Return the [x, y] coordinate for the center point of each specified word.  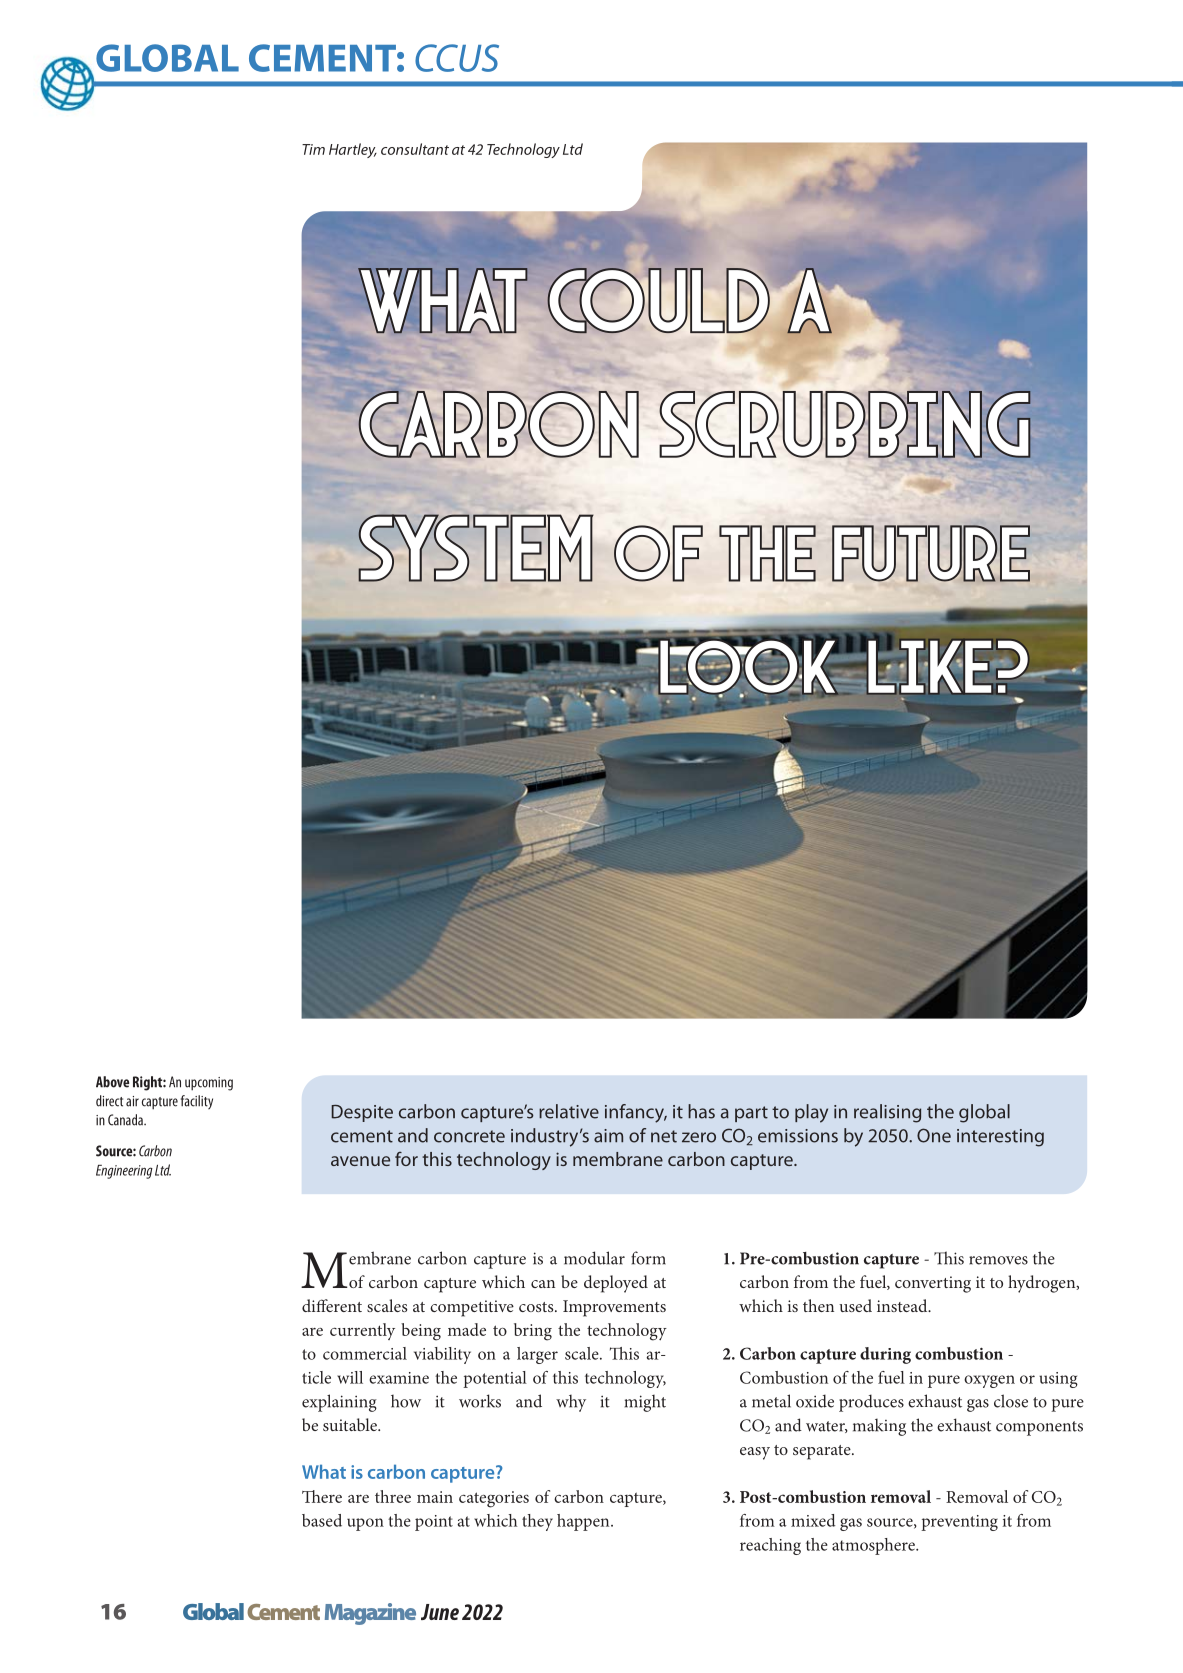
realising [887, 1113]
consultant [415, 149]
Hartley [353, 150]
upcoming [209, 1084]
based [322, 1520]
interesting [1000, 1138]
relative [569, 1111]
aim [608, 1136]
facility [197, 1102]
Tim [313, 149]
